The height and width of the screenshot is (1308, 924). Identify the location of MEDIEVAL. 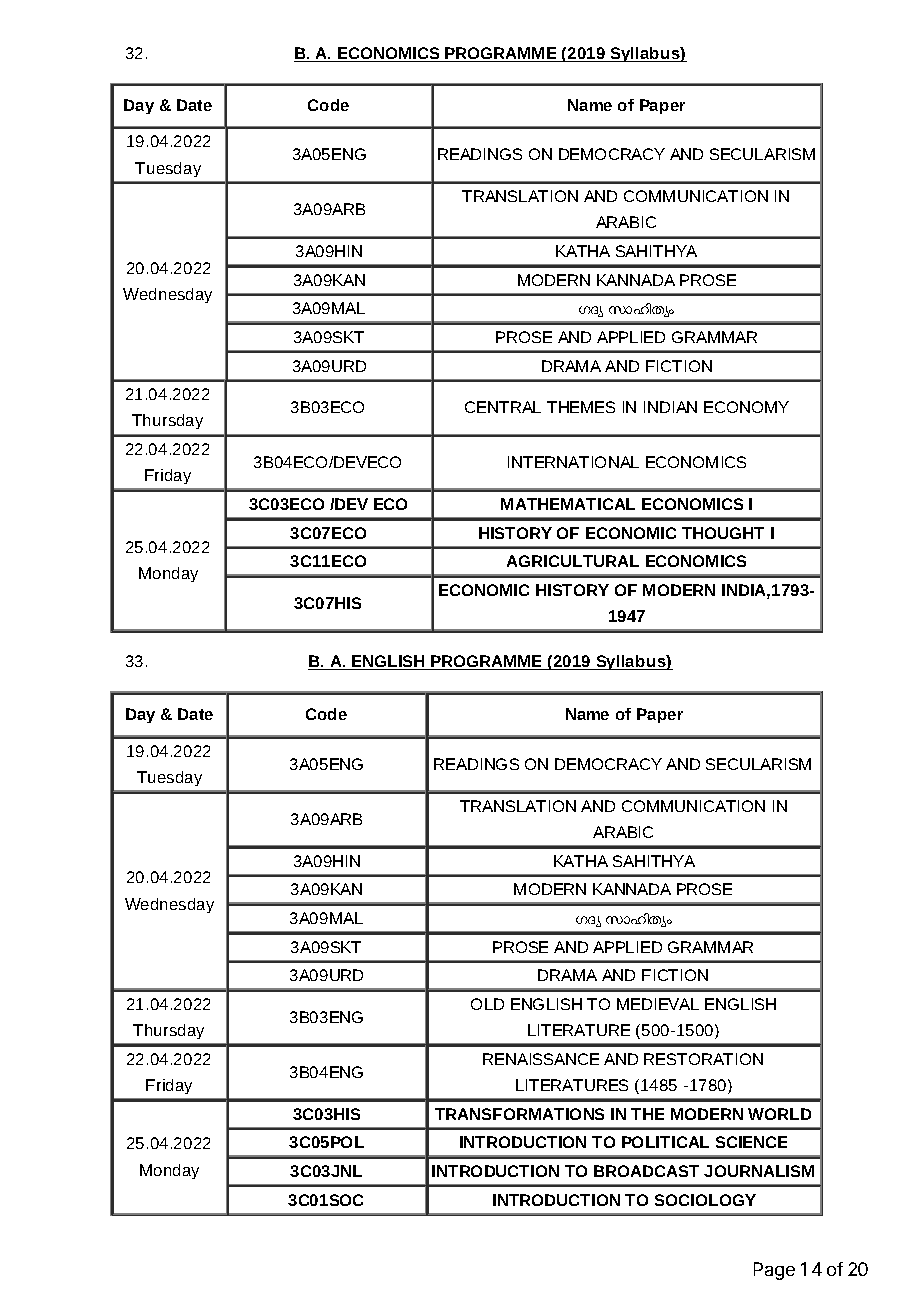
(658, 1004).
